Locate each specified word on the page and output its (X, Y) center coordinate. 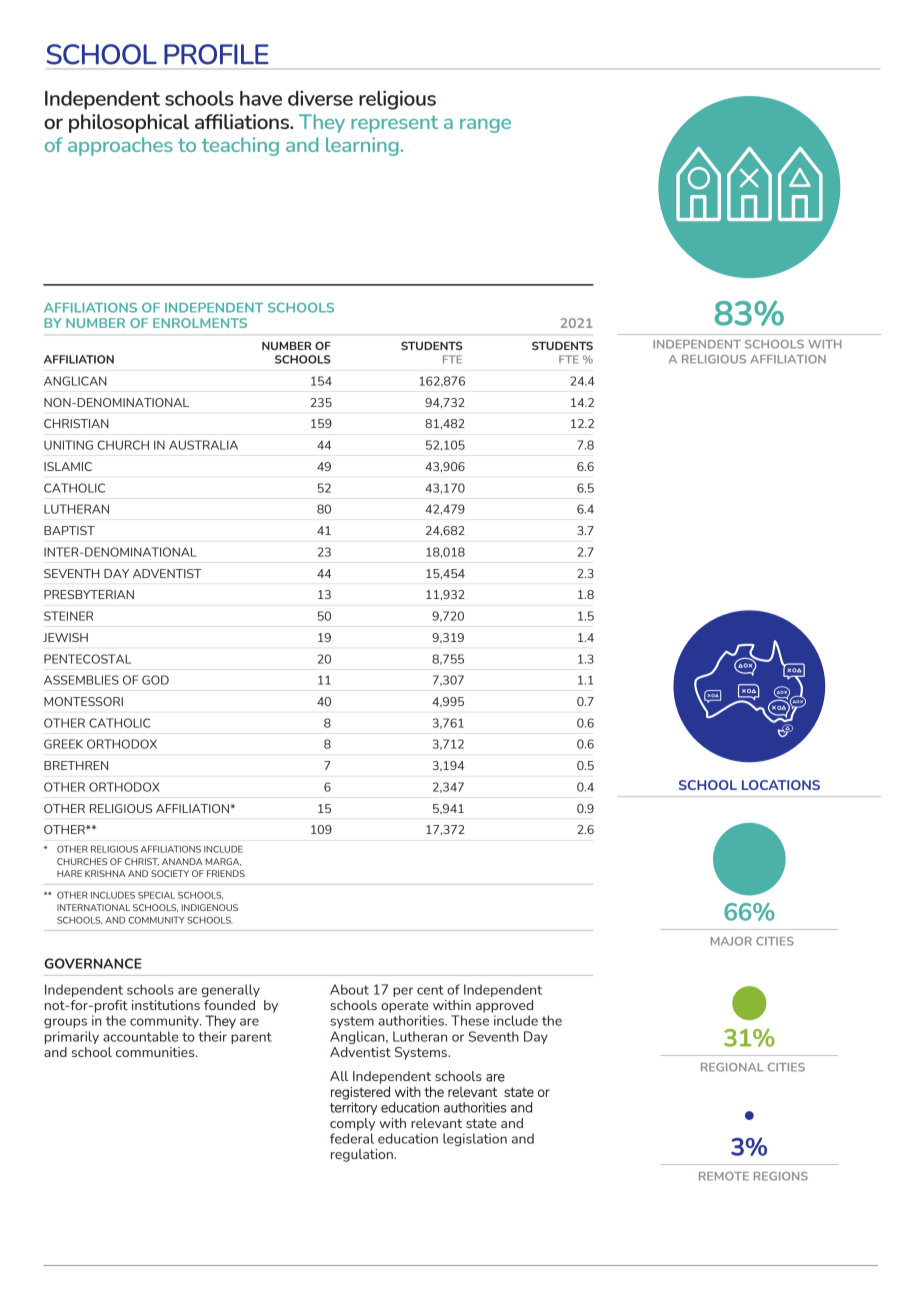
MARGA (223, 862)
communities (156, 1052)
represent (394, 124)
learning (362, 146)
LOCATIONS (781, 785)
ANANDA (182, 861)
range (485, 126)
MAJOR (731, 941)
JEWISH (65, 637)
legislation (475, 1139)
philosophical (129, 123)
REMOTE (724, 1176)
